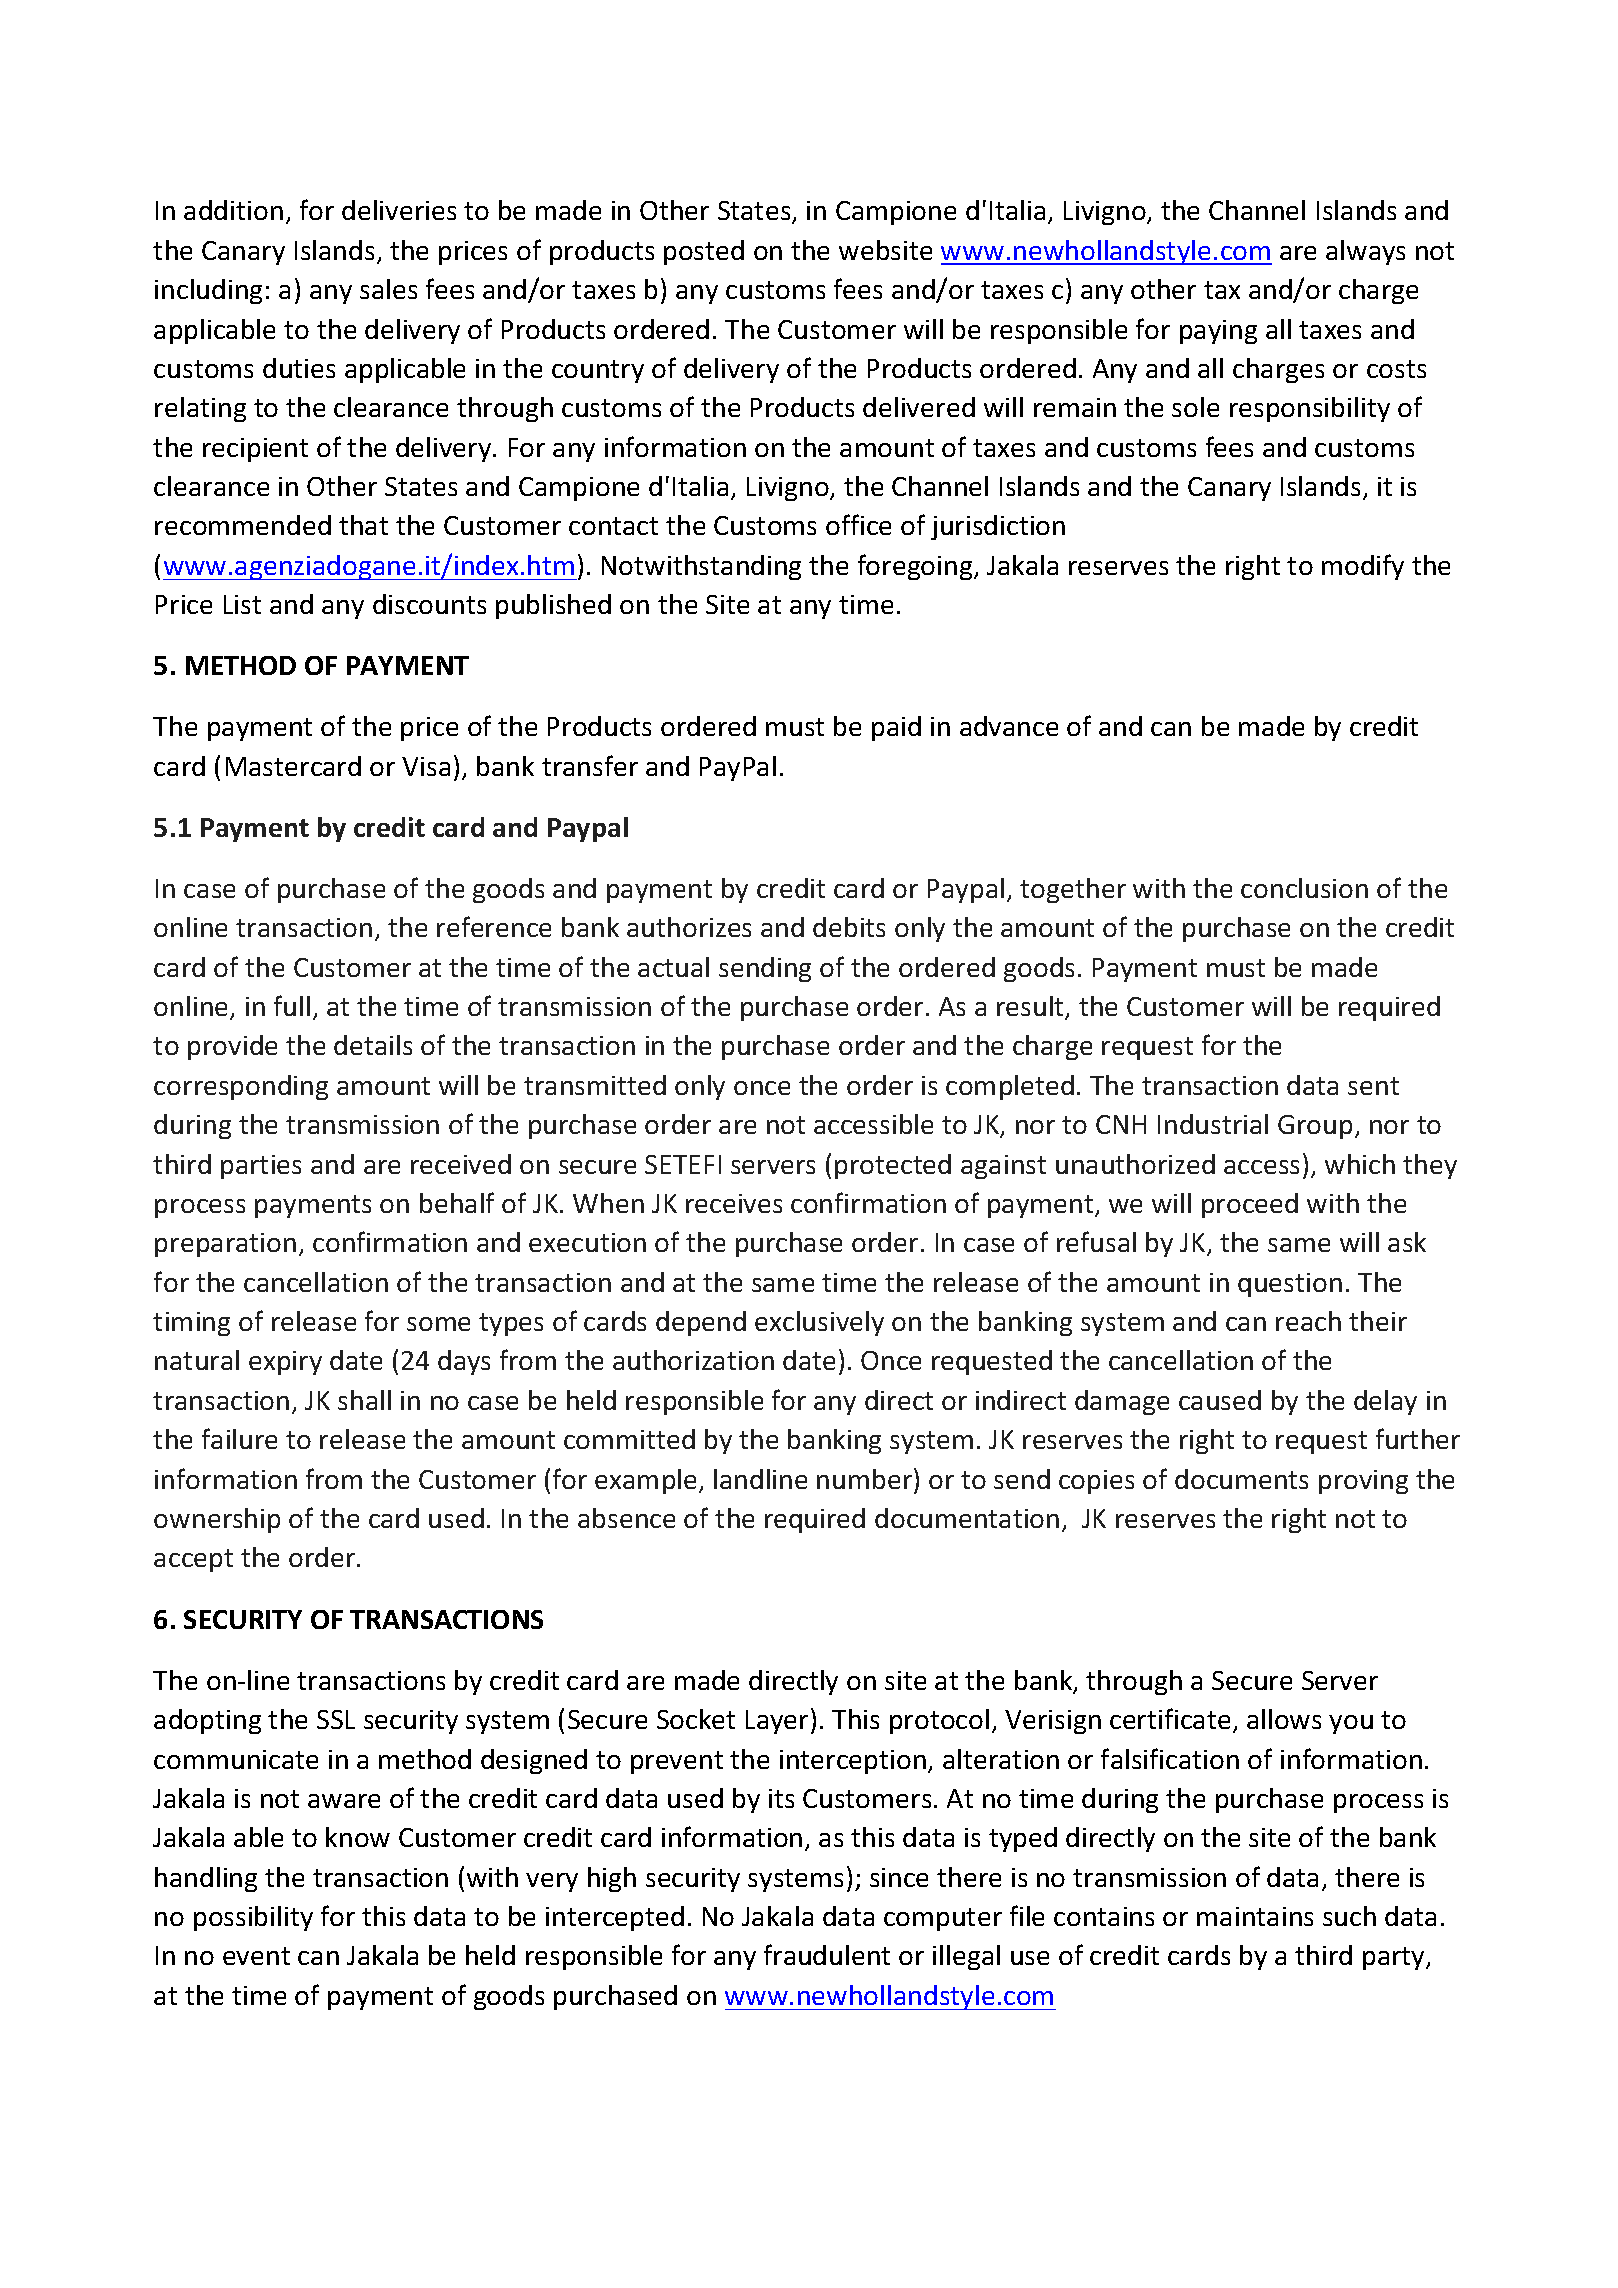 This screenshot has width=1618, height=2288. Describe the element at coordinates (1365, 252) in the screenshot. I see `always` at that location.
